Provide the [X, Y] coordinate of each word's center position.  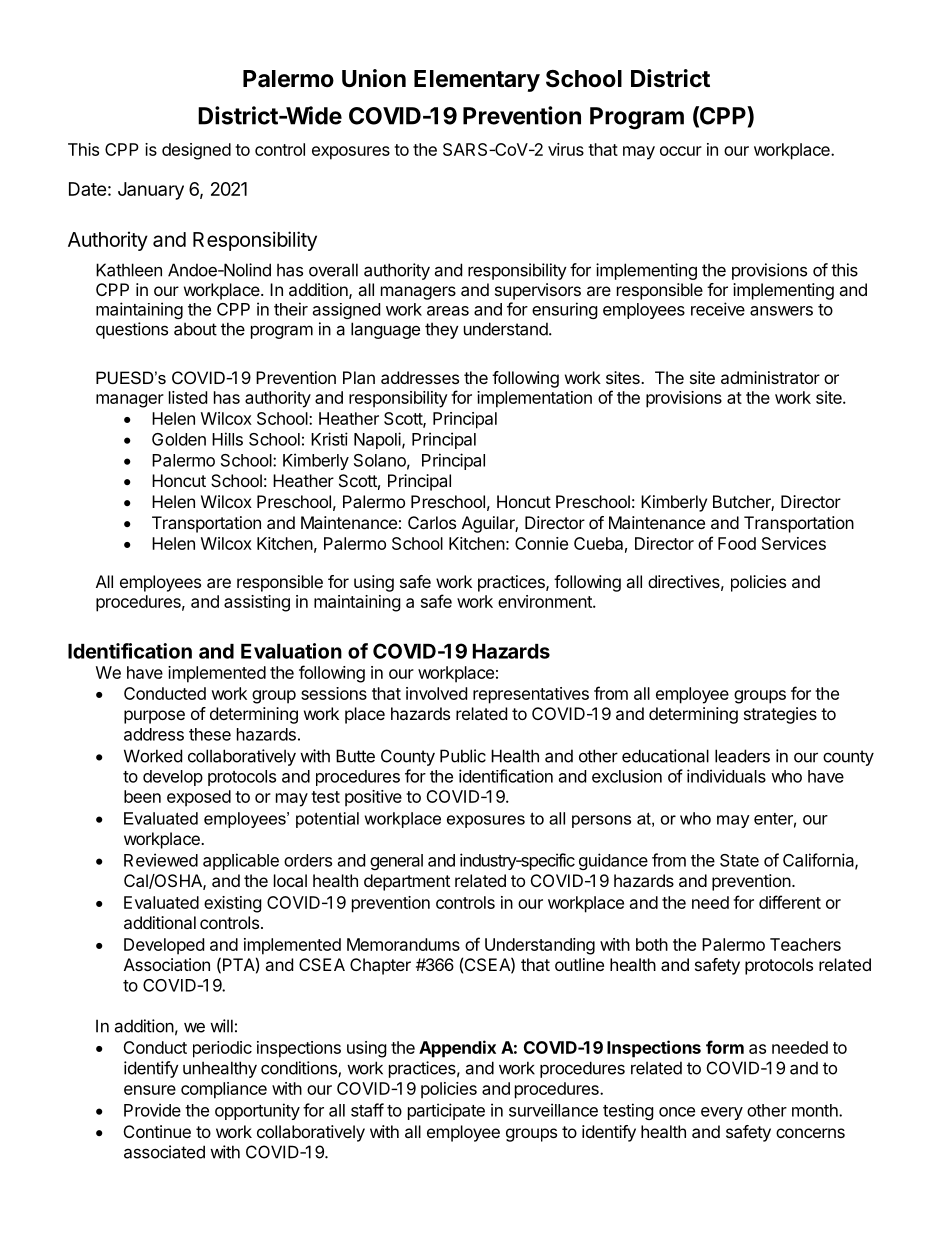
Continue [157, 1131]
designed [196, 151]
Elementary [477, 81]
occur [681, 151]
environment [546, 601]
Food [737, 543]
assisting [257, 603]
